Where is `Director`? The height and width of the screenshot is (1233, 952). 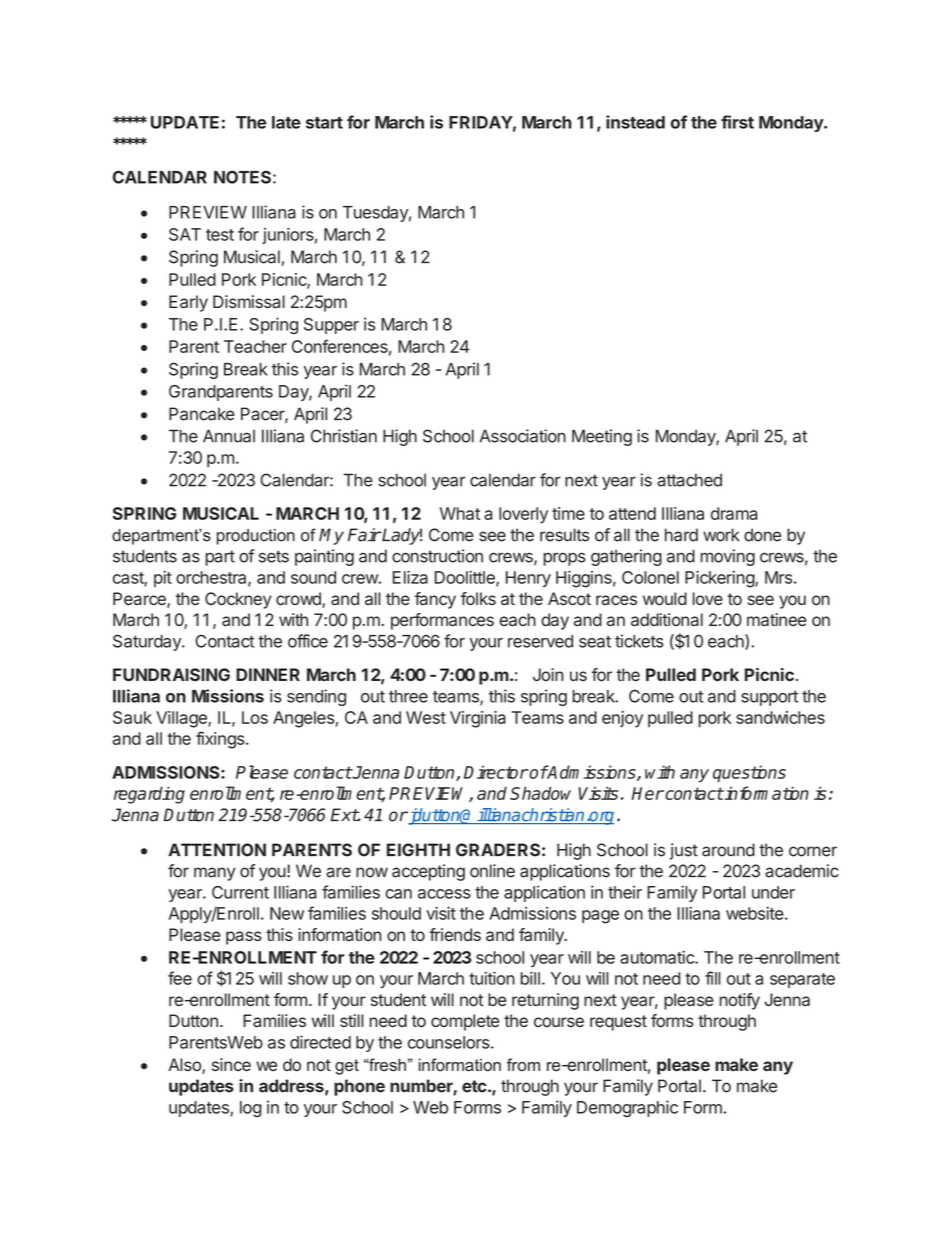 Director is located at coordinates (496, 772).
